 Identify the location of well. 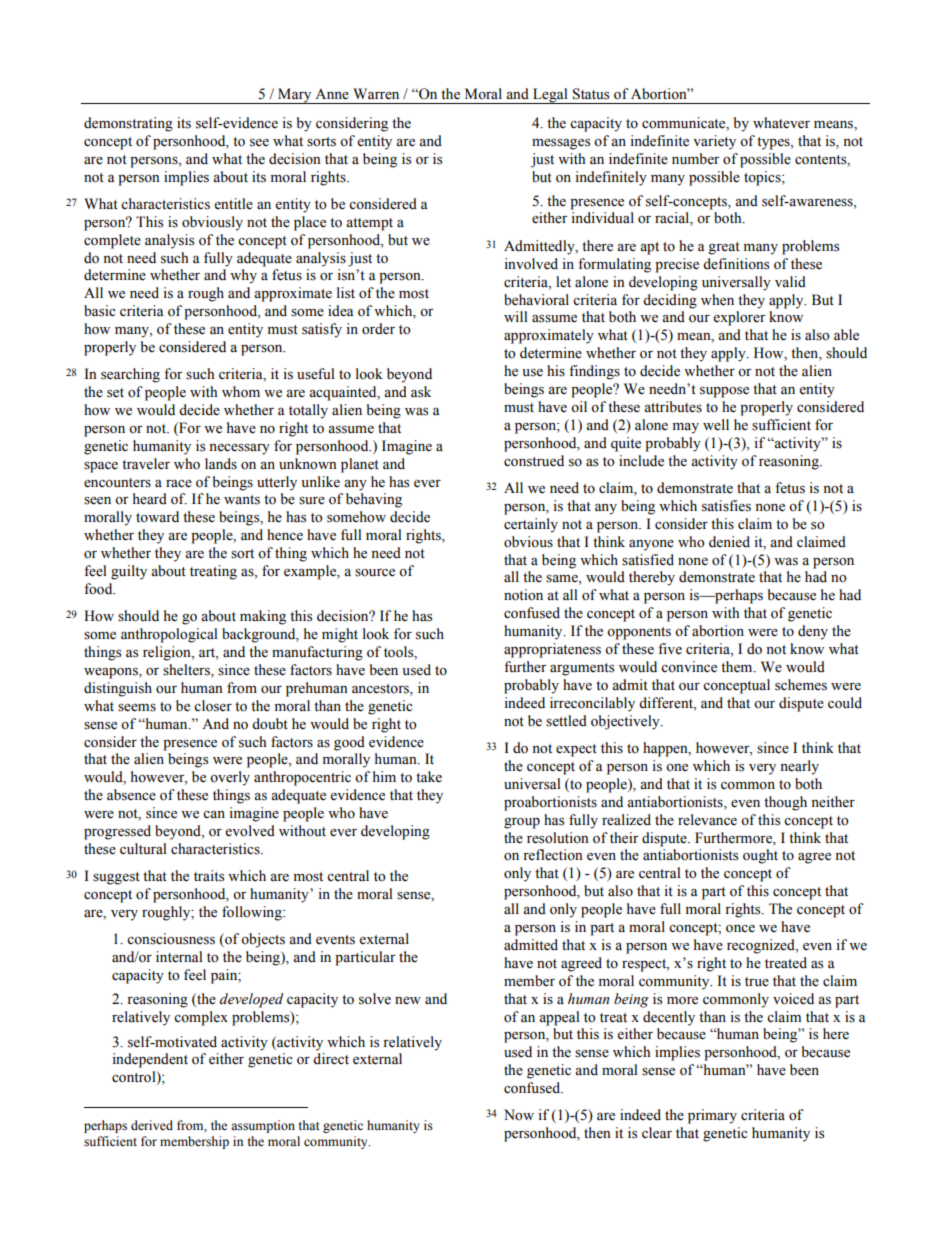
(716, 425).
